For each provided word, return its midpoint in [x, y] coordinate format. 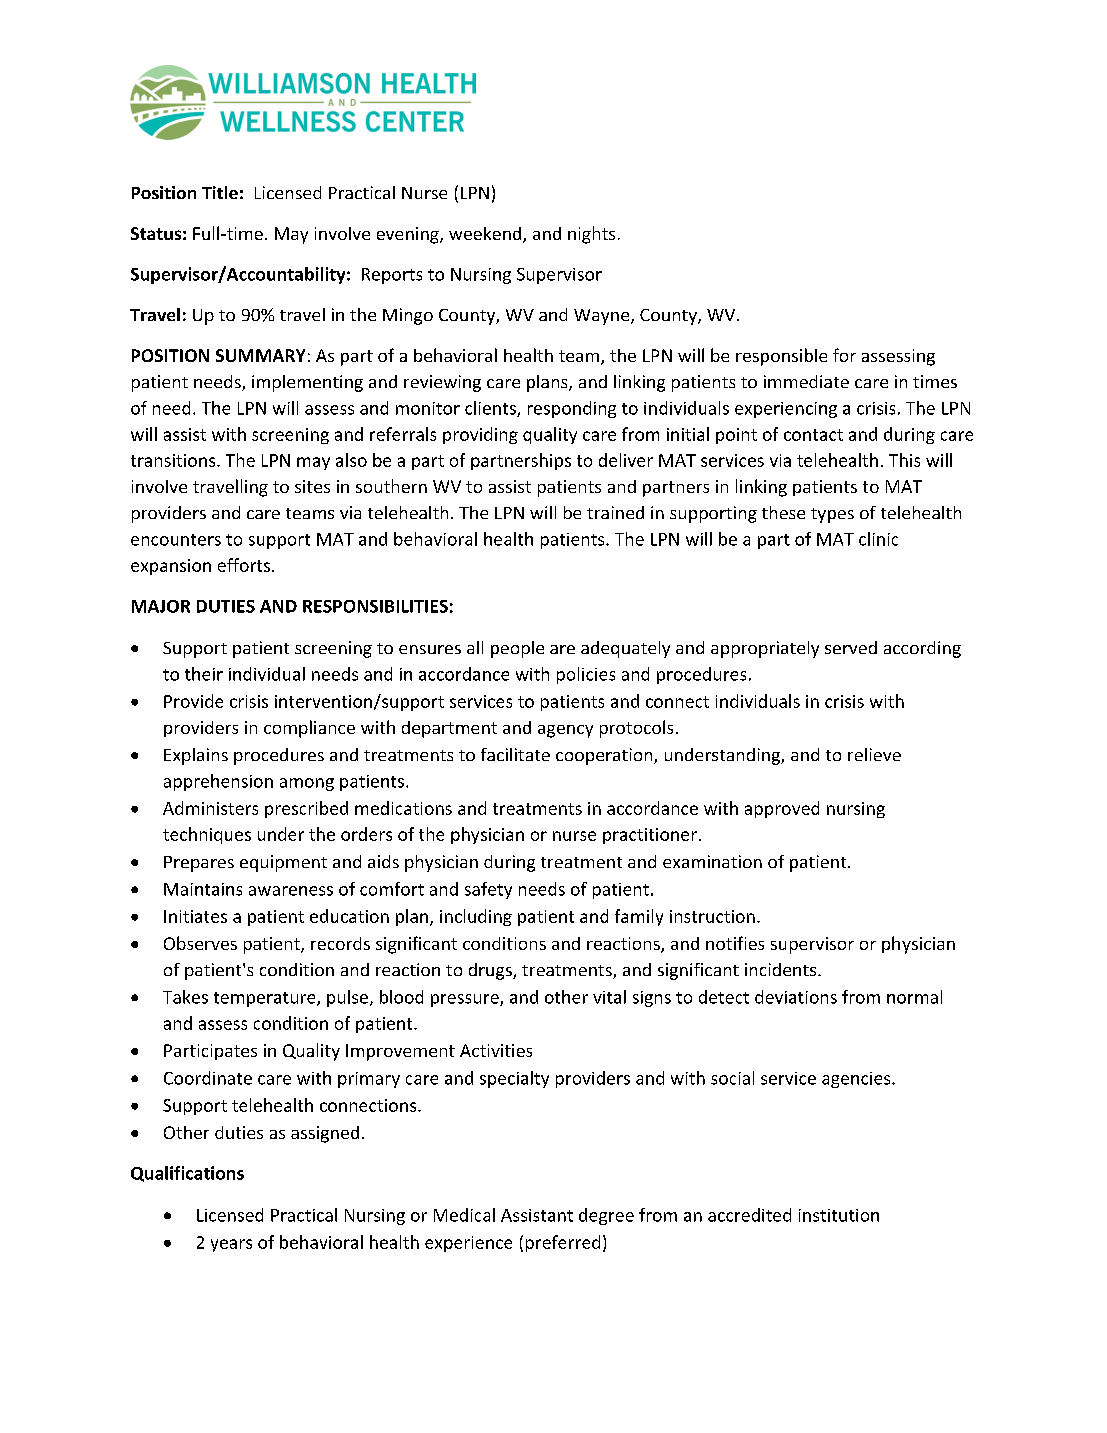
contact [813, 435]
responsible [781, 357]
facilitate [515, 754]
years [231, 1245]
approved [782, 809]
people [517, 649]
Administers [210, 808]
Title [220, 192]
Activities [496, 1050]
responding [572, 409]
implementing [307, 383]
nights [591, 235]
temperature [266, 999]
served [851, 647]
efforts [244, 565]
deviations [796, 997]
